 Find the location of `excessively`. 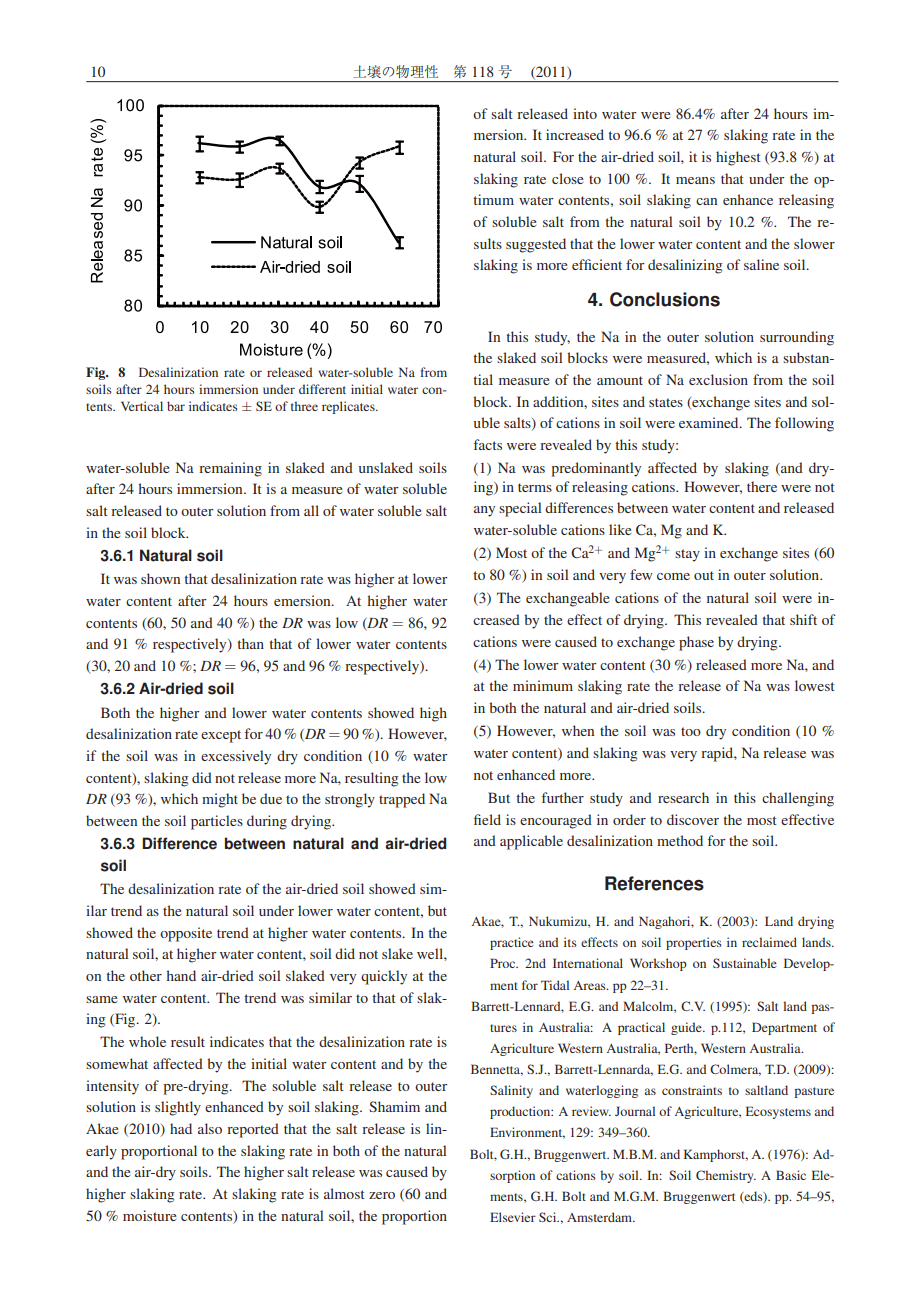

excessively is located at coordinates (236, 757).
